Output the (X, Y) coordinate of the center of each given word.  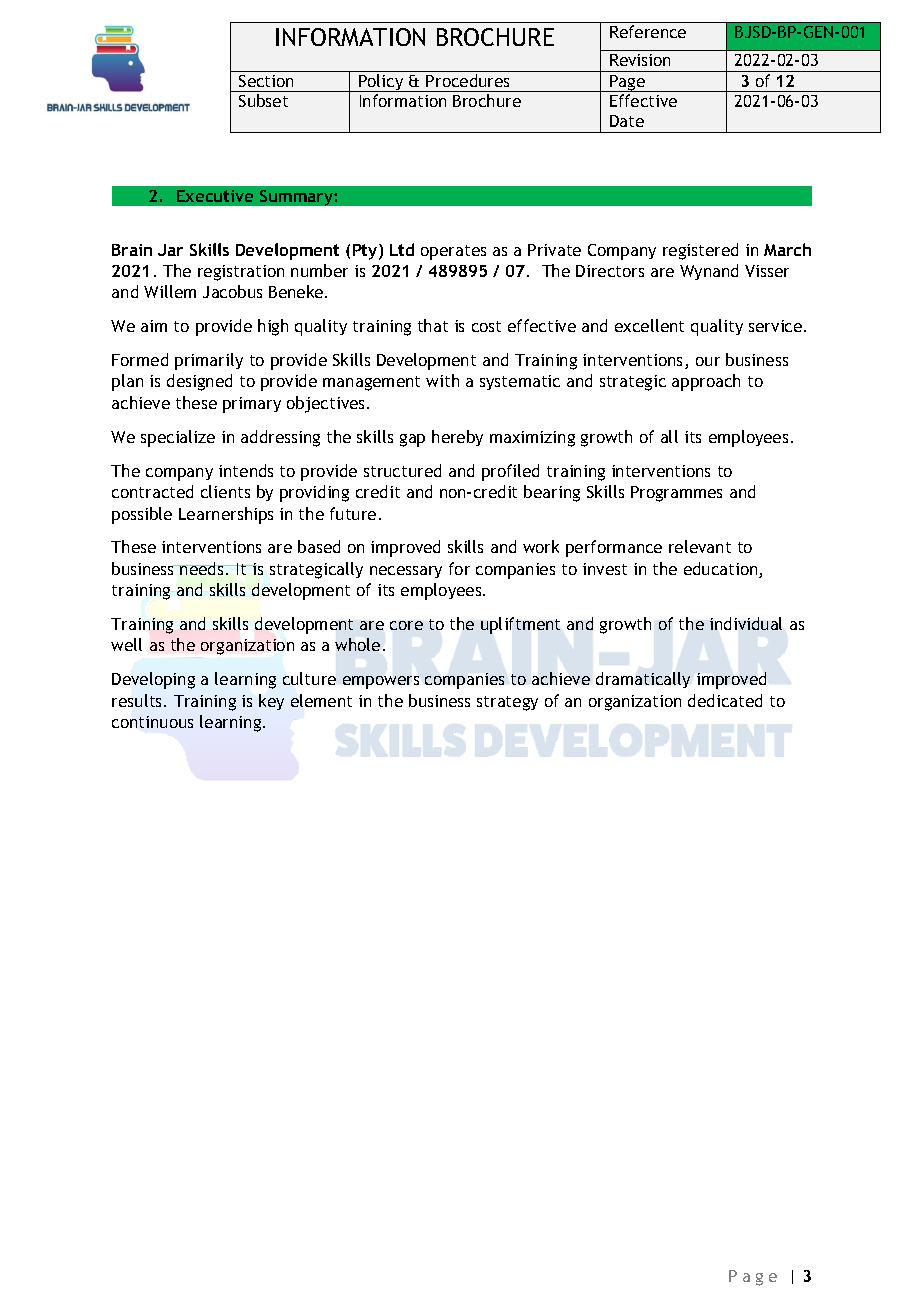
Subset (263, 100)
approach (706, 382)
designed (199, 382)
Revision (640, 60)
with (442, 380)
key (271, 702)
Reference (648, 31)
